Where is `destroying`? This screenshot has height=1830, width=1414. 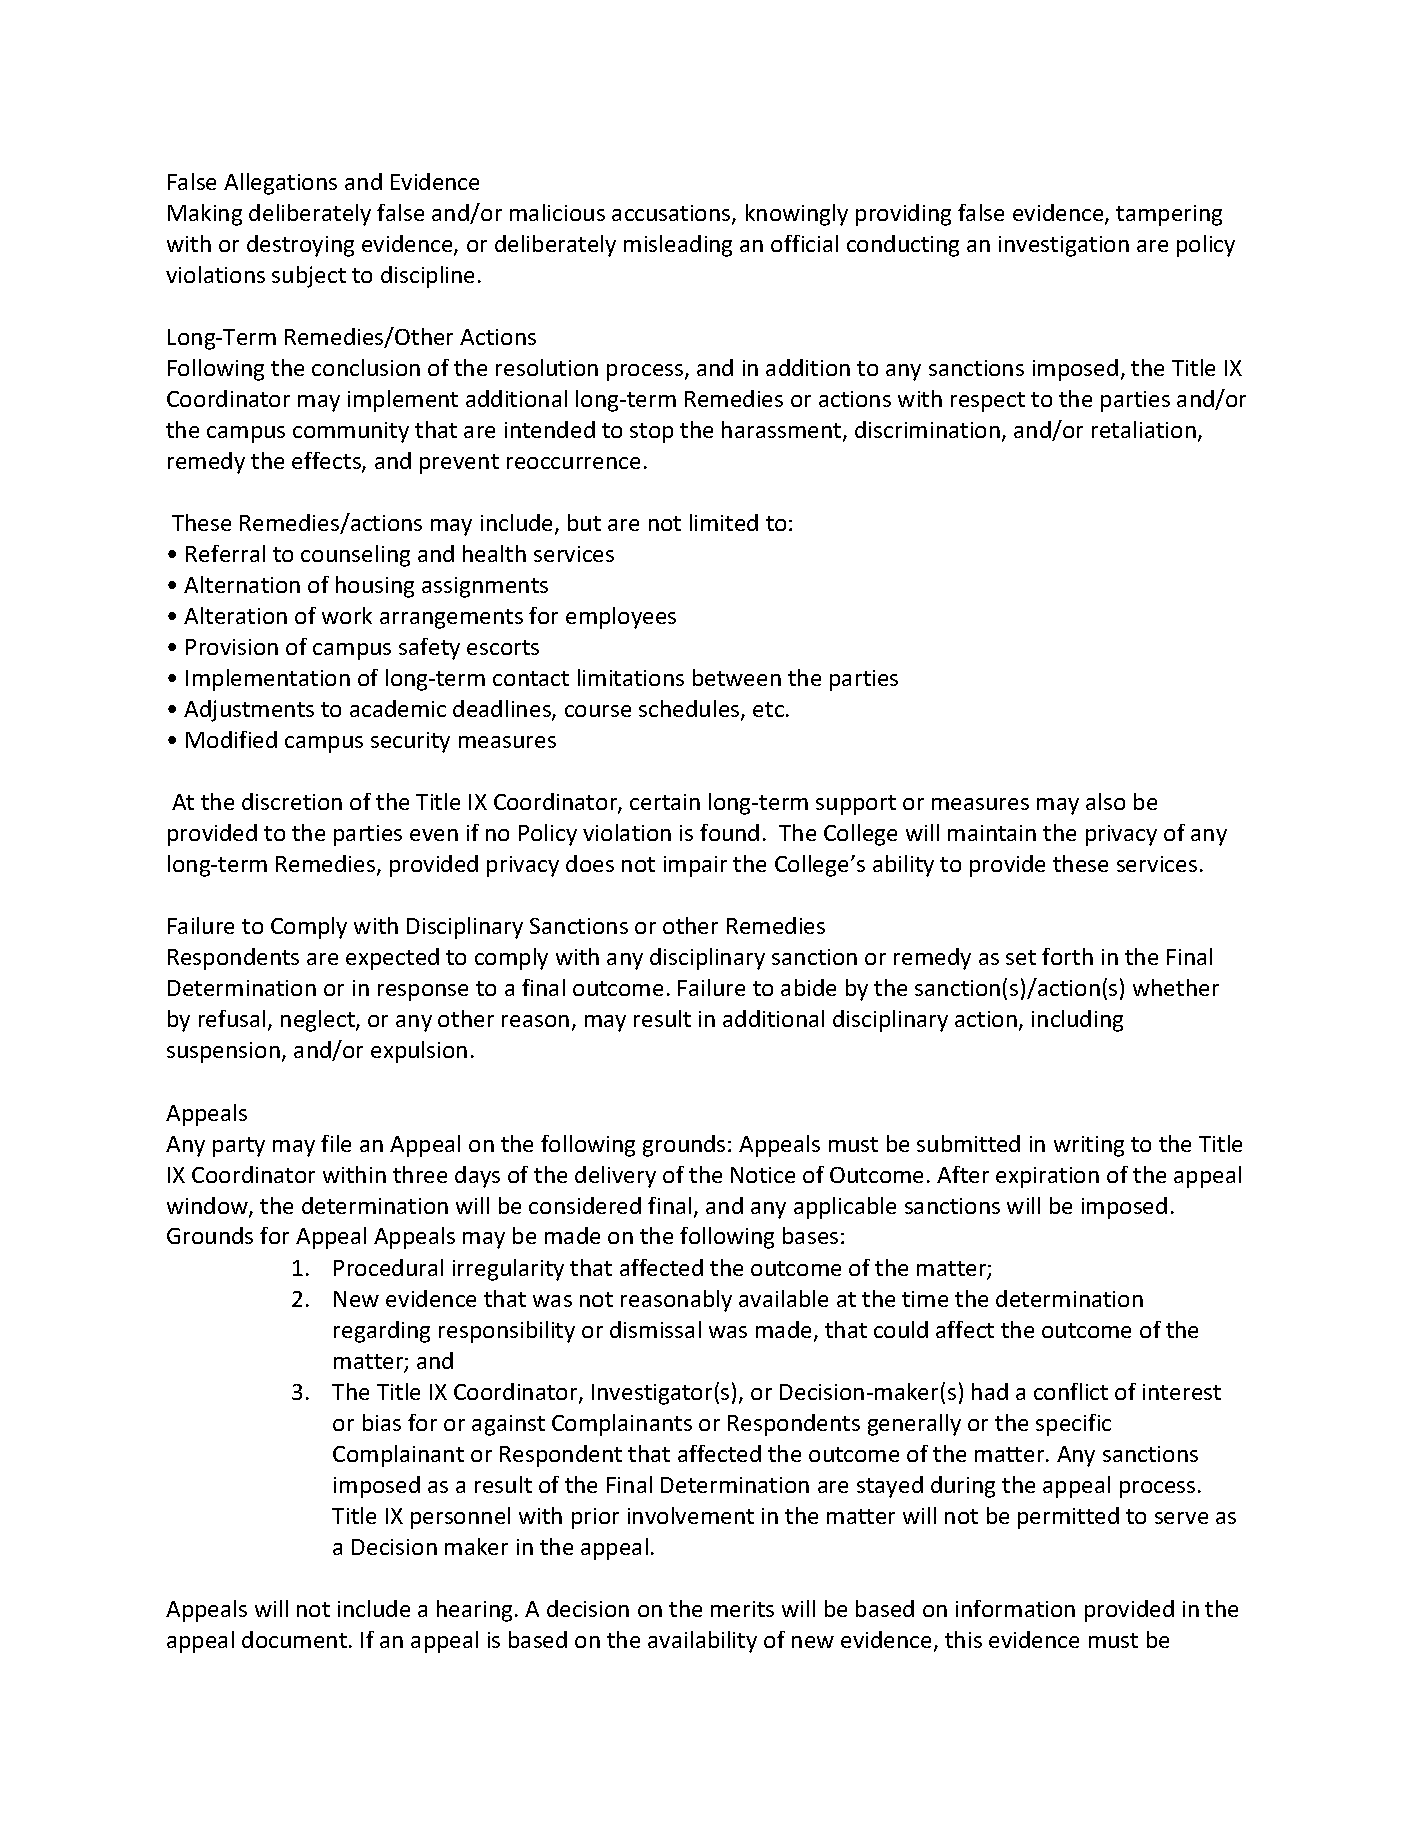
destroying is located at coordinates (300, 246).
